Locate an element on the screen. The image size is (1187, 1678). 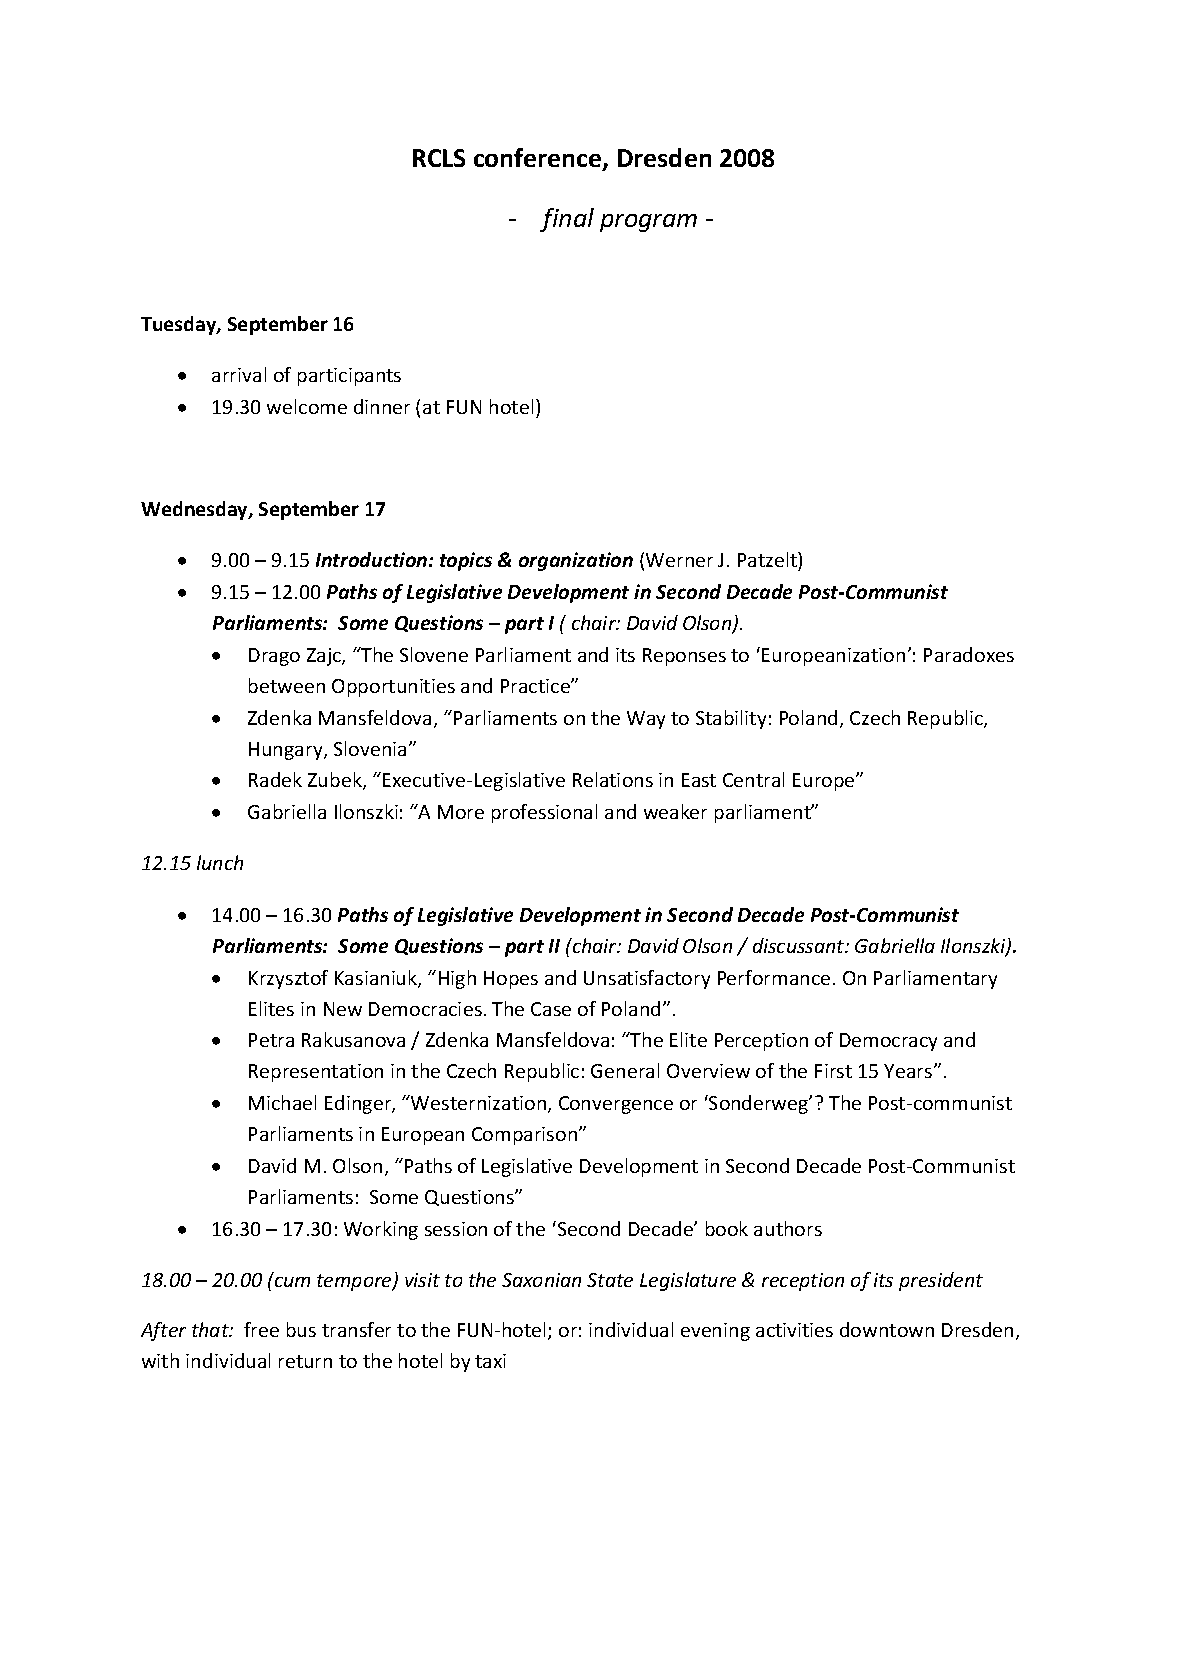
program is located at coordinates (648, 223).
